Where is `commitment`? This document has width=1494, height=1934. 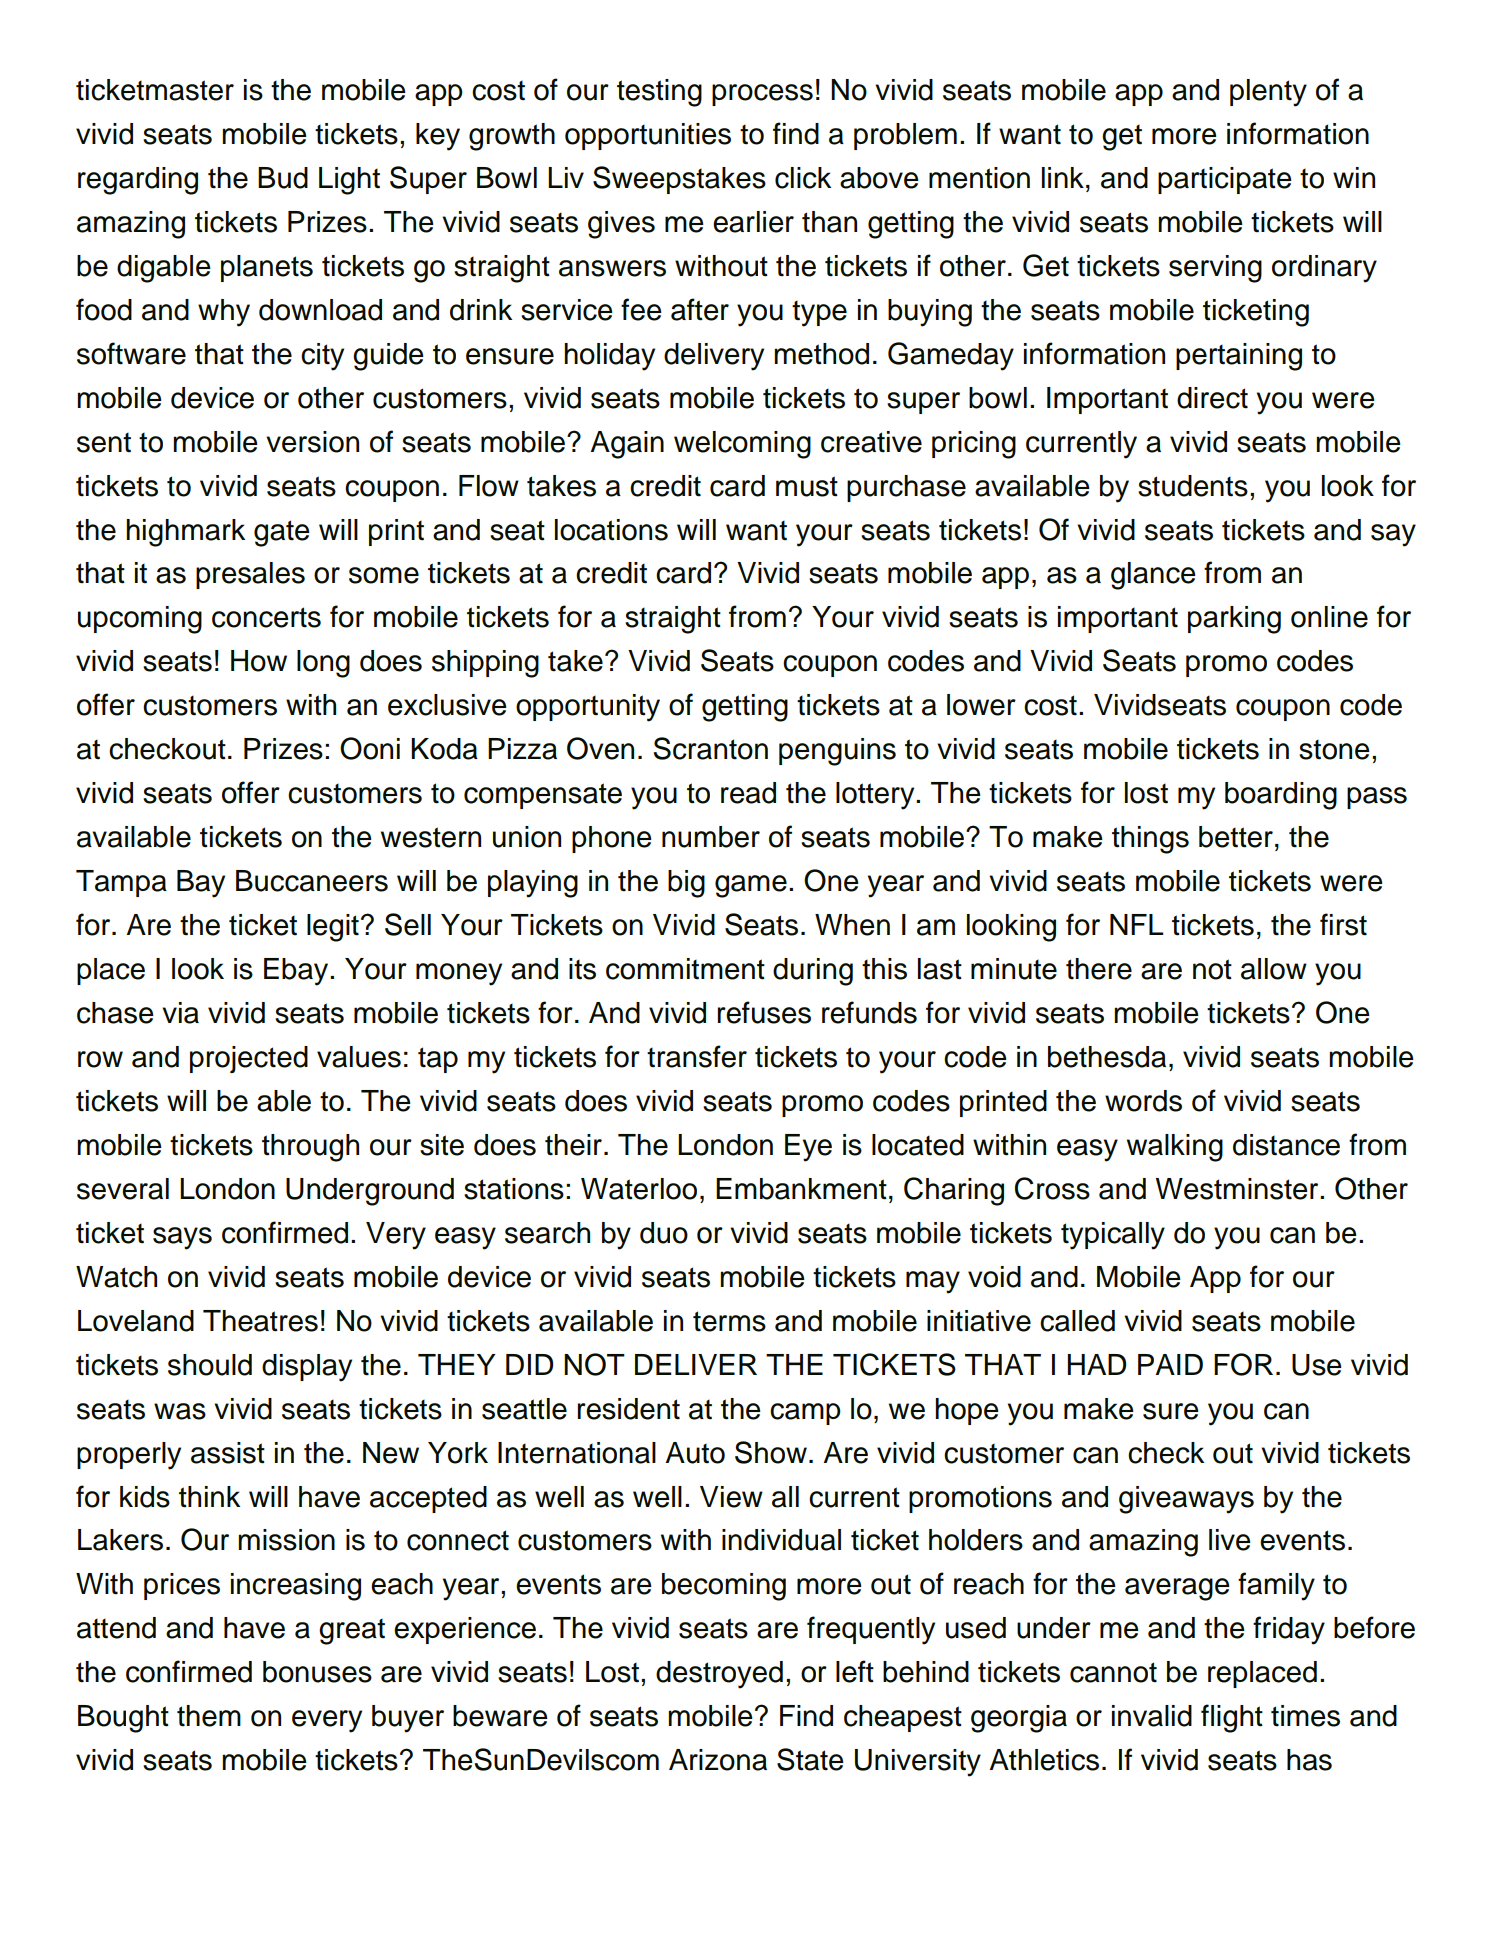
commitment is located at coordinates (685, 969).
